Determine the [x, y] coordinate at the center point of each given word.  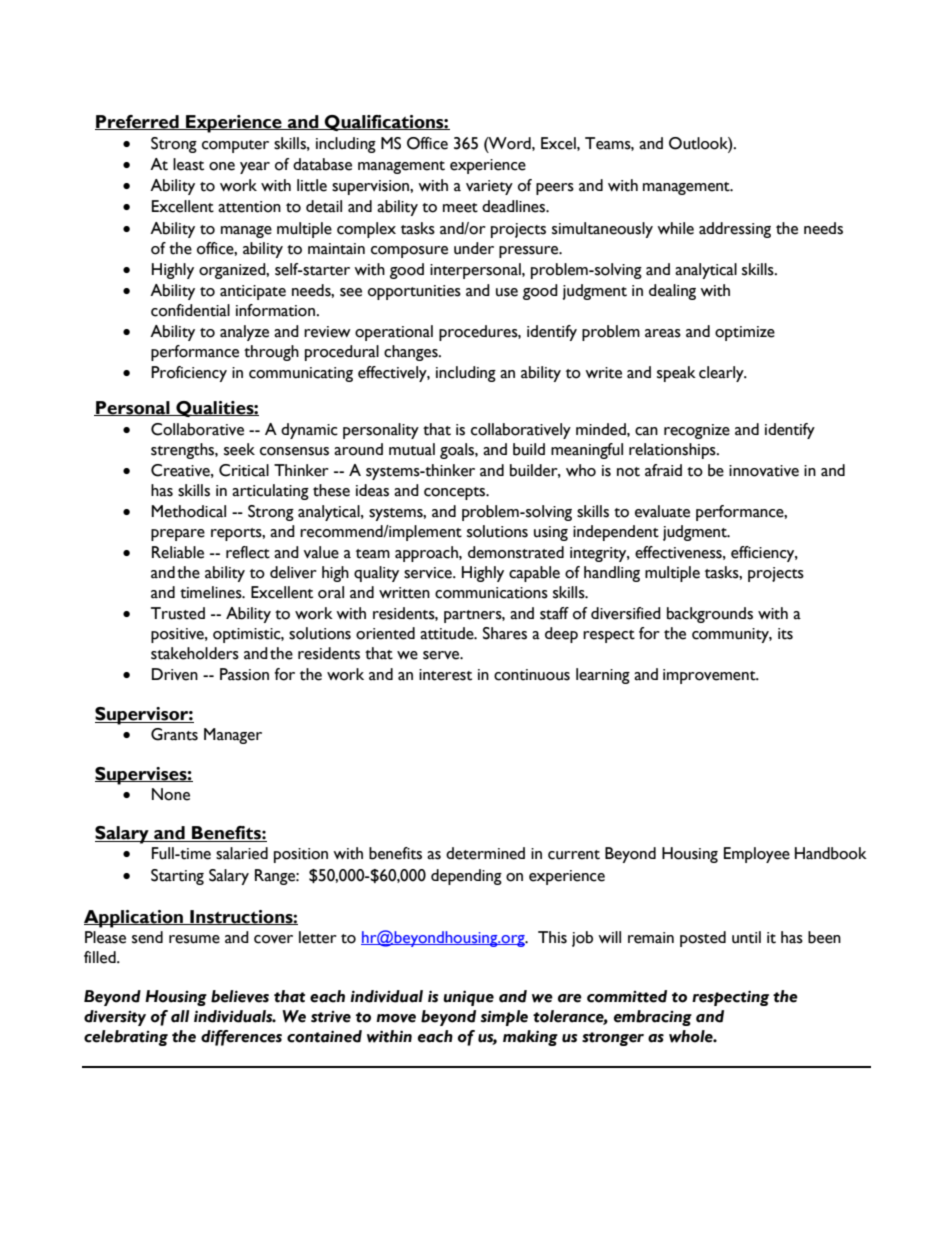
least [188, 164]
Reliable [178, 552]
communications [491, 593]
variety [489, 187]
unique [468, 998]
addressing [735, 230]
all [180, 1016]
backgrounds [710, 615]
